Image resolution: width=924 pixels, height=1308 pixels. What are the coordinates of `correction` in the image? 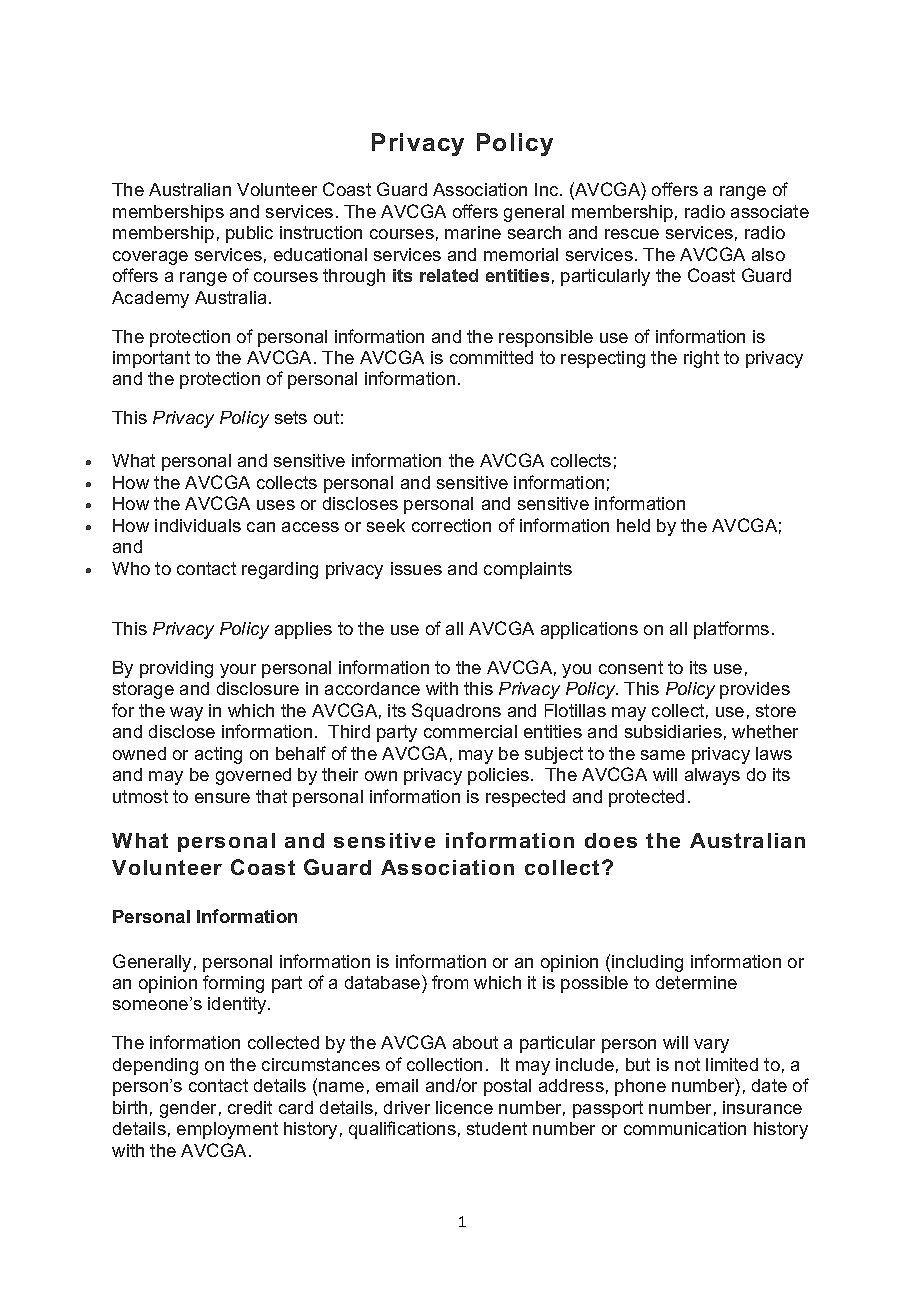 It's located at (451, 525).
